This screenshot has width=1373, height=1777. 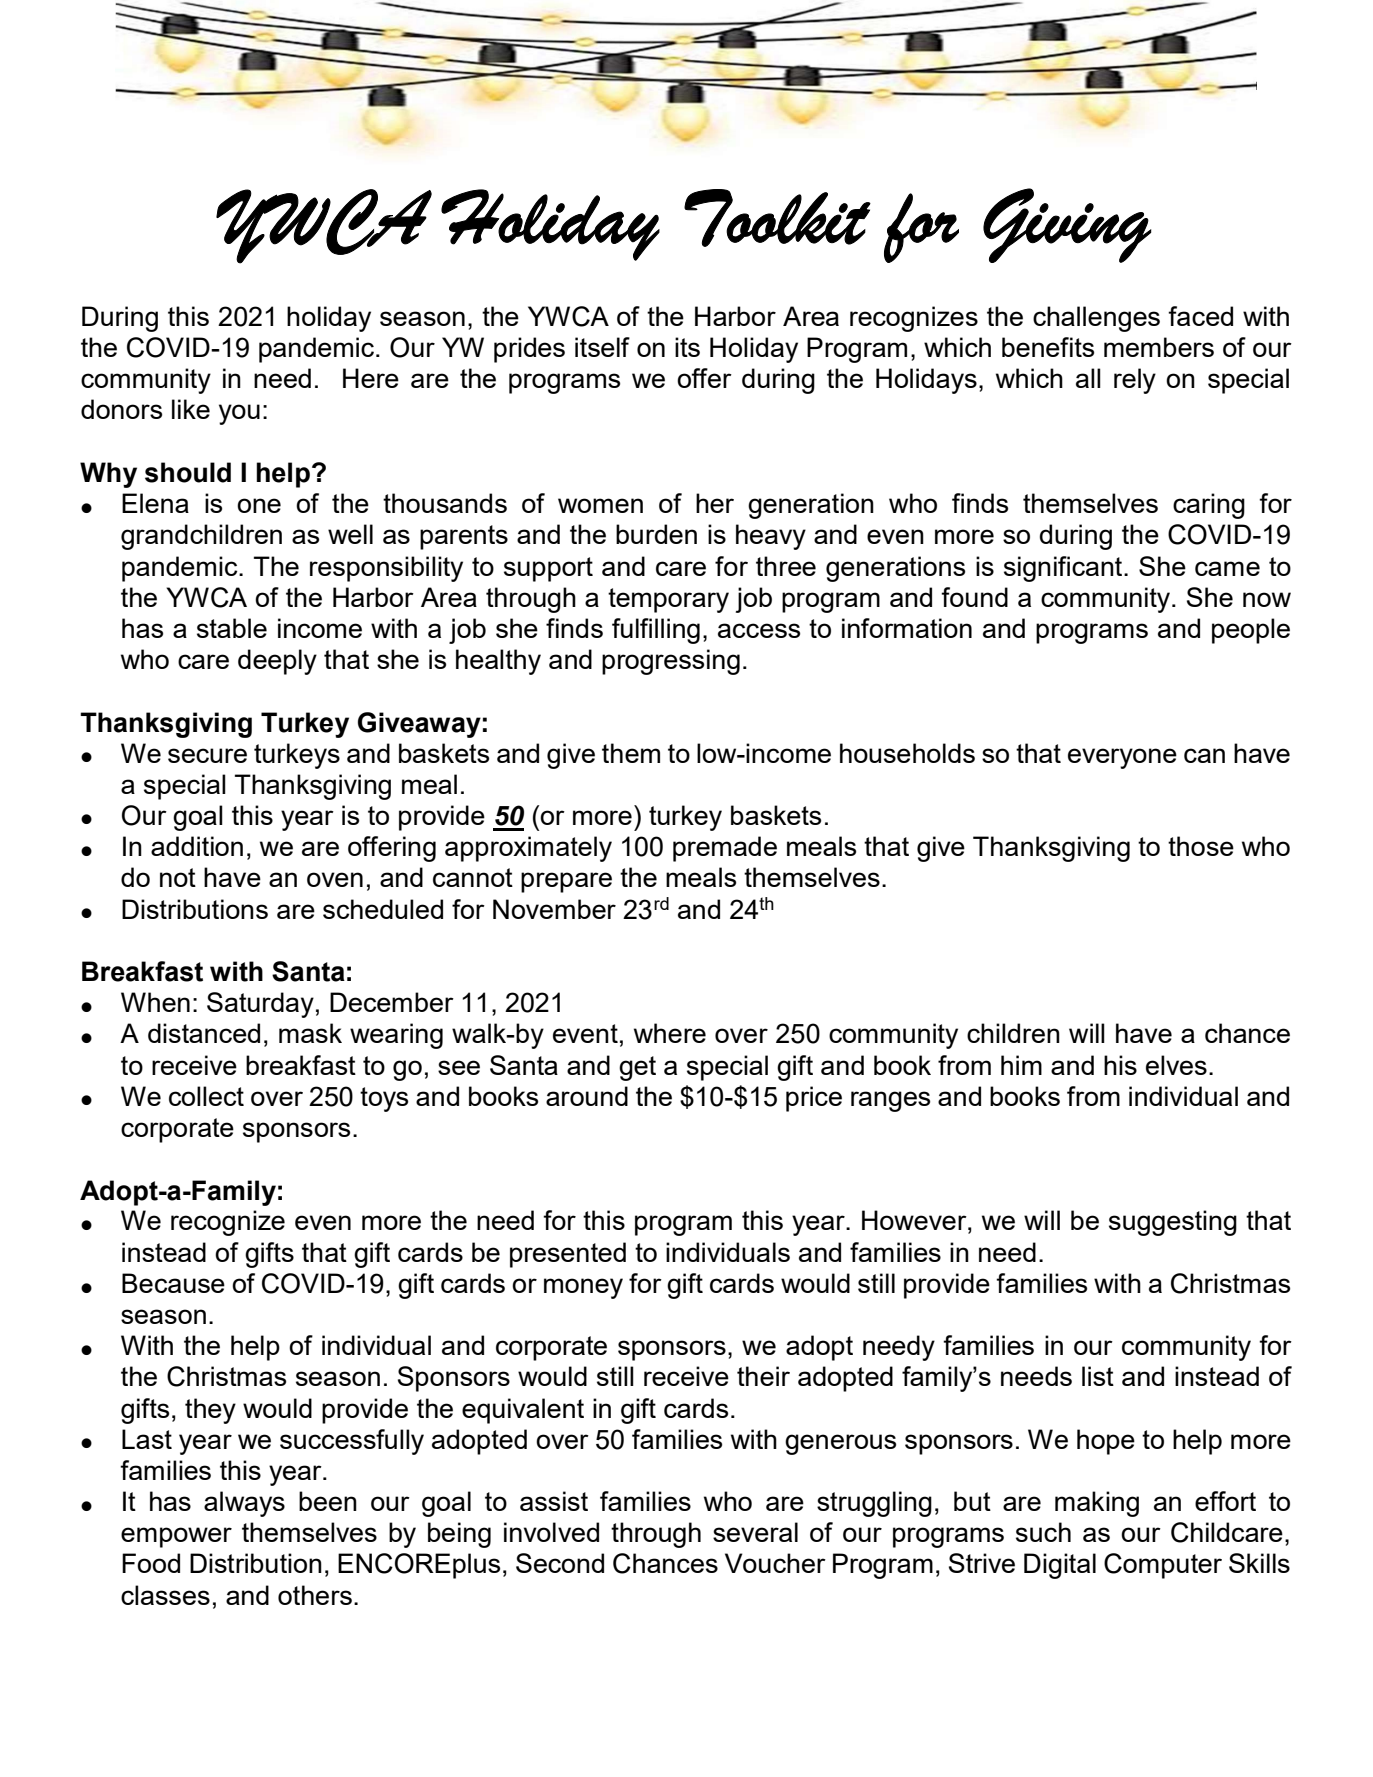 I want to click on stable, so click(x=232, y=628).
